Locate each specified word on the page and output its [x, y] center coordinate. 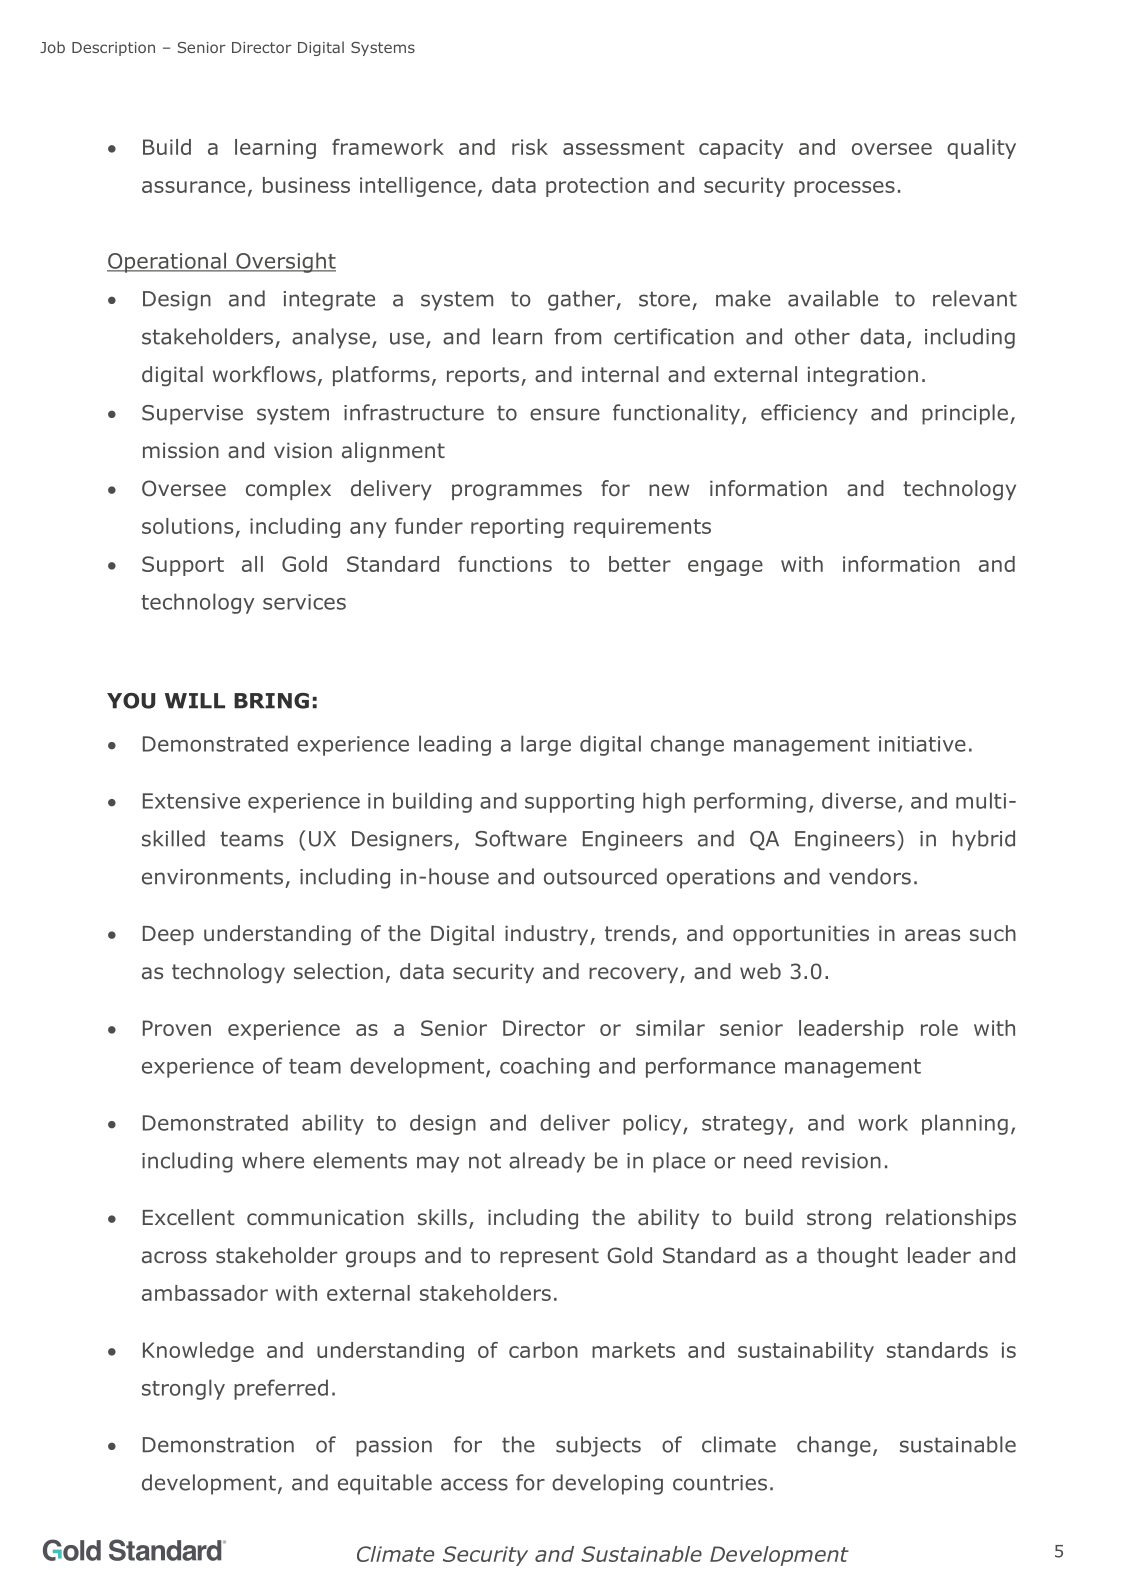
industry [548, 935]
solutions [187, 526]
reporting [517, 528]
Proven [177, 1028]
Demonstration [218, 1445]
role [939, 1028]
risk [530, 147]
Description [113, 49]
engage [725, 568]
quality [981, 149]
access [474, 1484]
